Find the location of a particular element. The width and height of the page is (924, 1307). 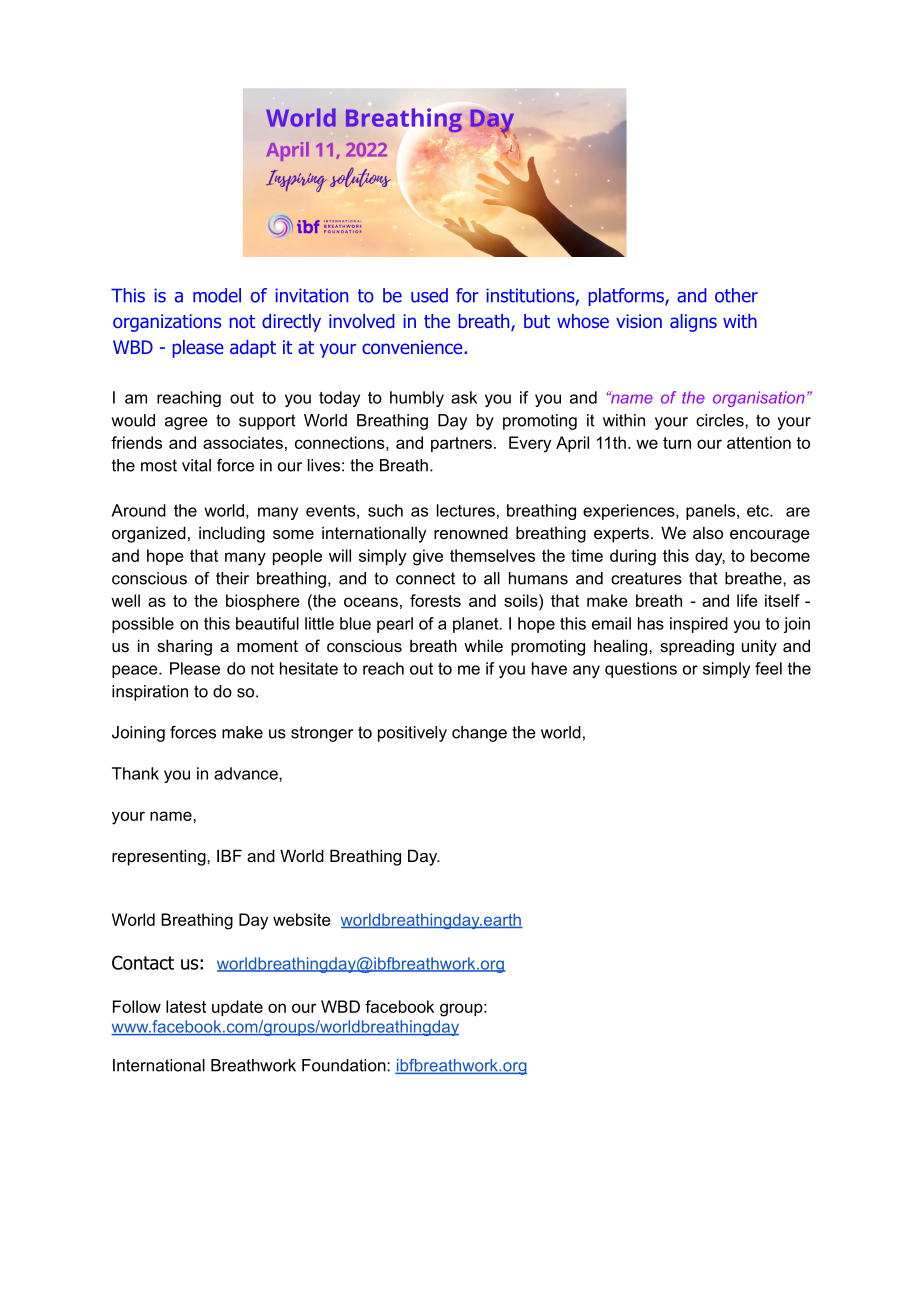

their is located at coordinates (232, 578).
